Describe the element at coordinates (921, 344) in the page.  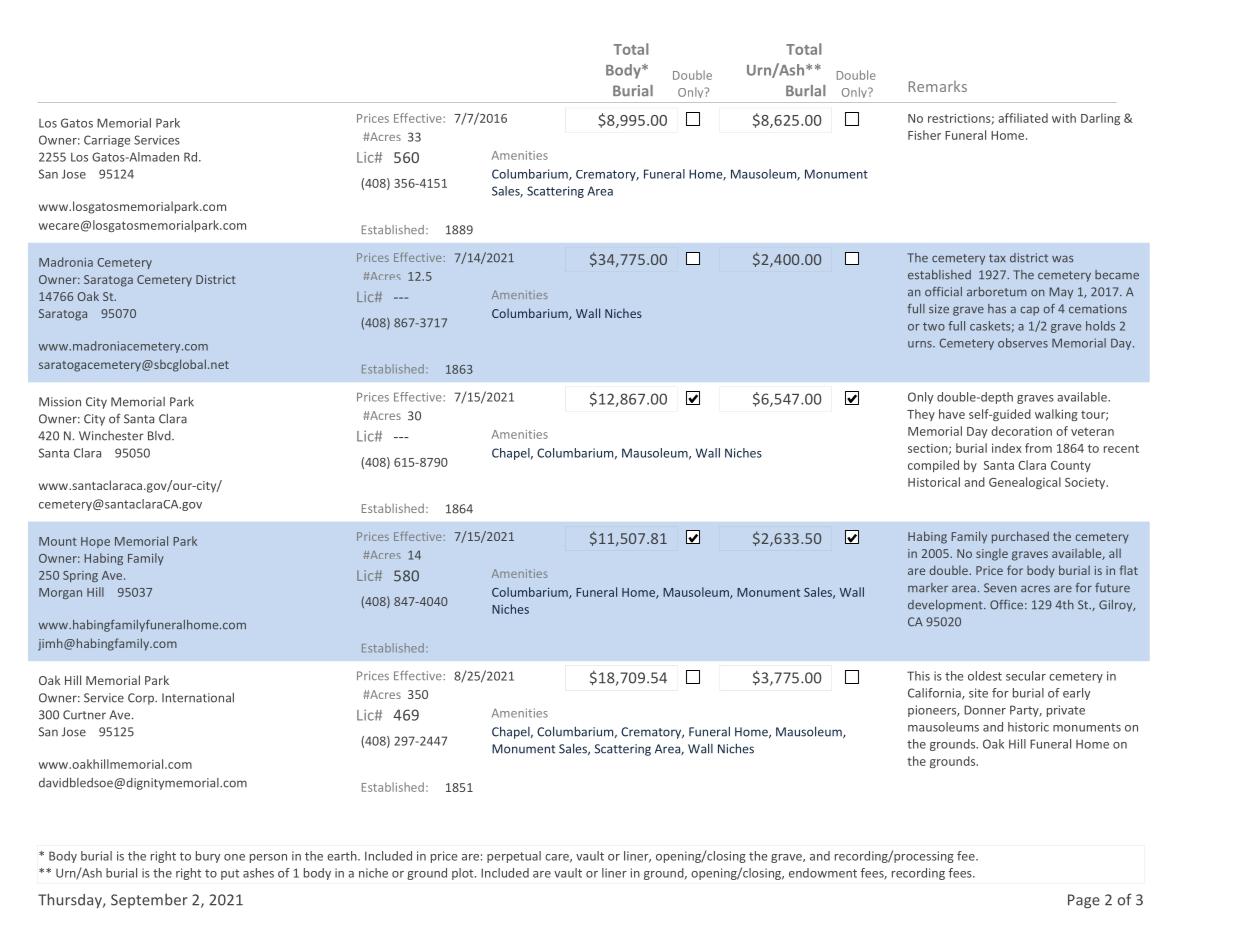
I see `urns` at that location.
